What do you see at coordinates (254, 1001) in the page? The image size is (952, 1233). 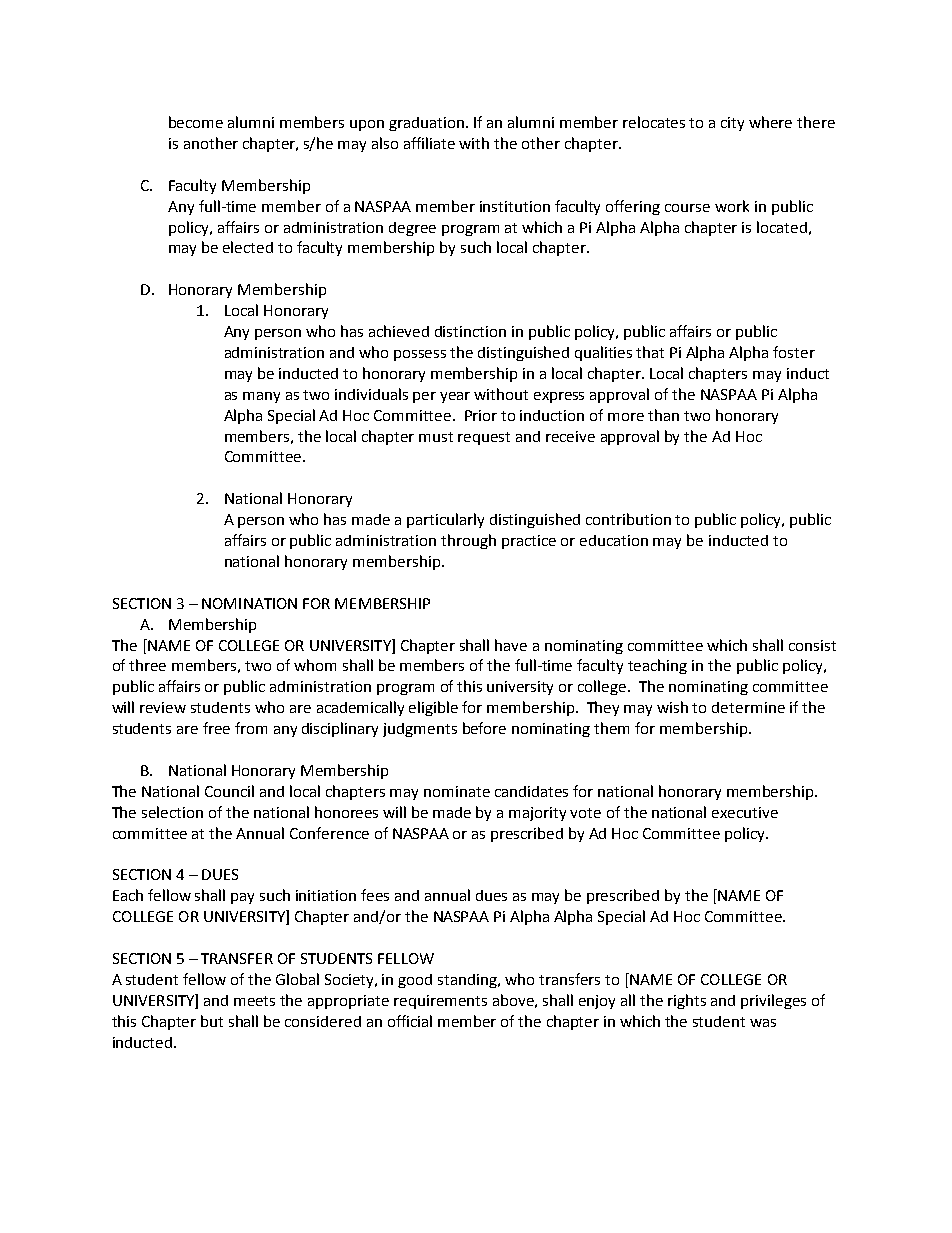 I see `meets` at bounding box center [254, 1001].
